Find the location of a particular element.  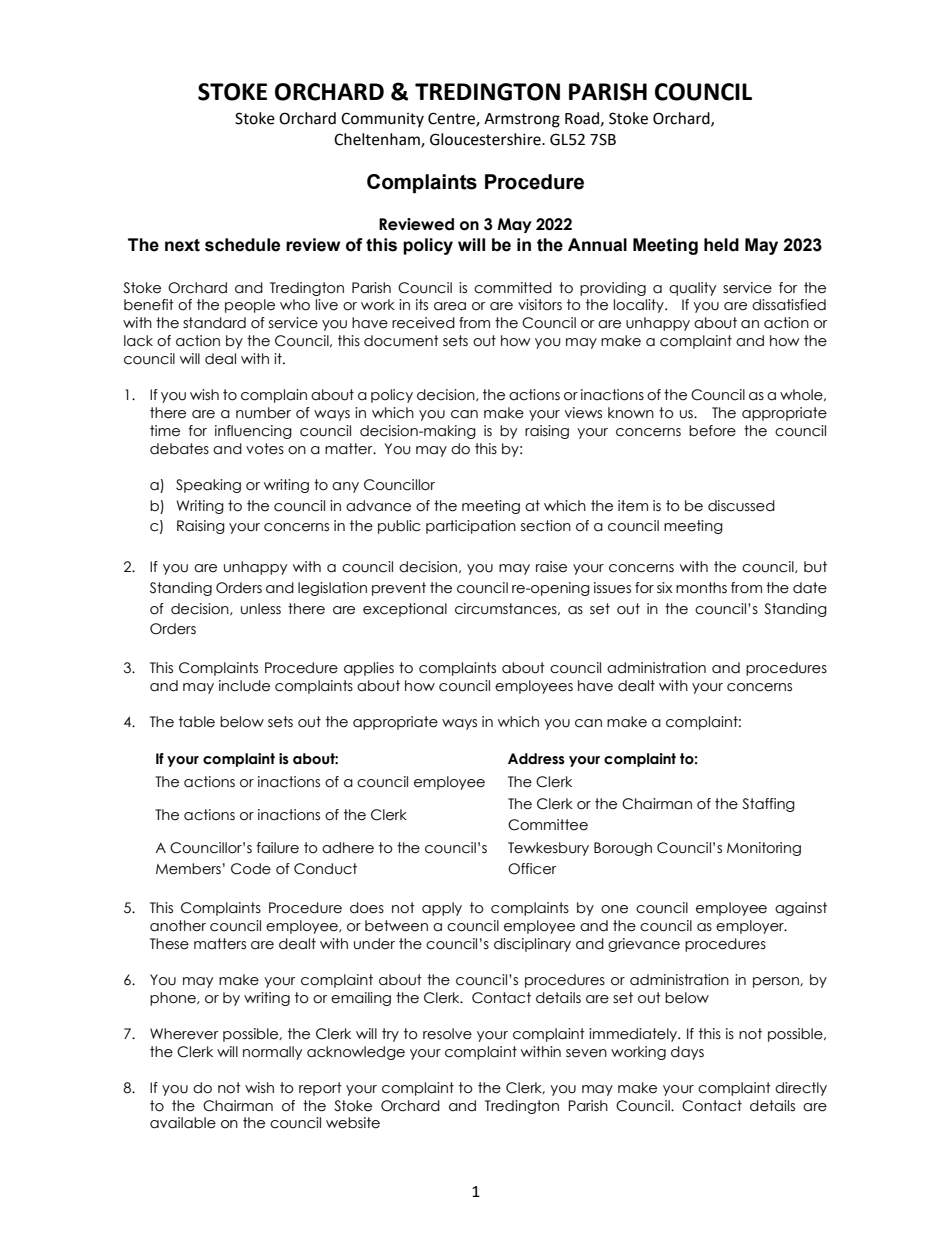

Gloucestershire is located at coordinates (486, 139).
